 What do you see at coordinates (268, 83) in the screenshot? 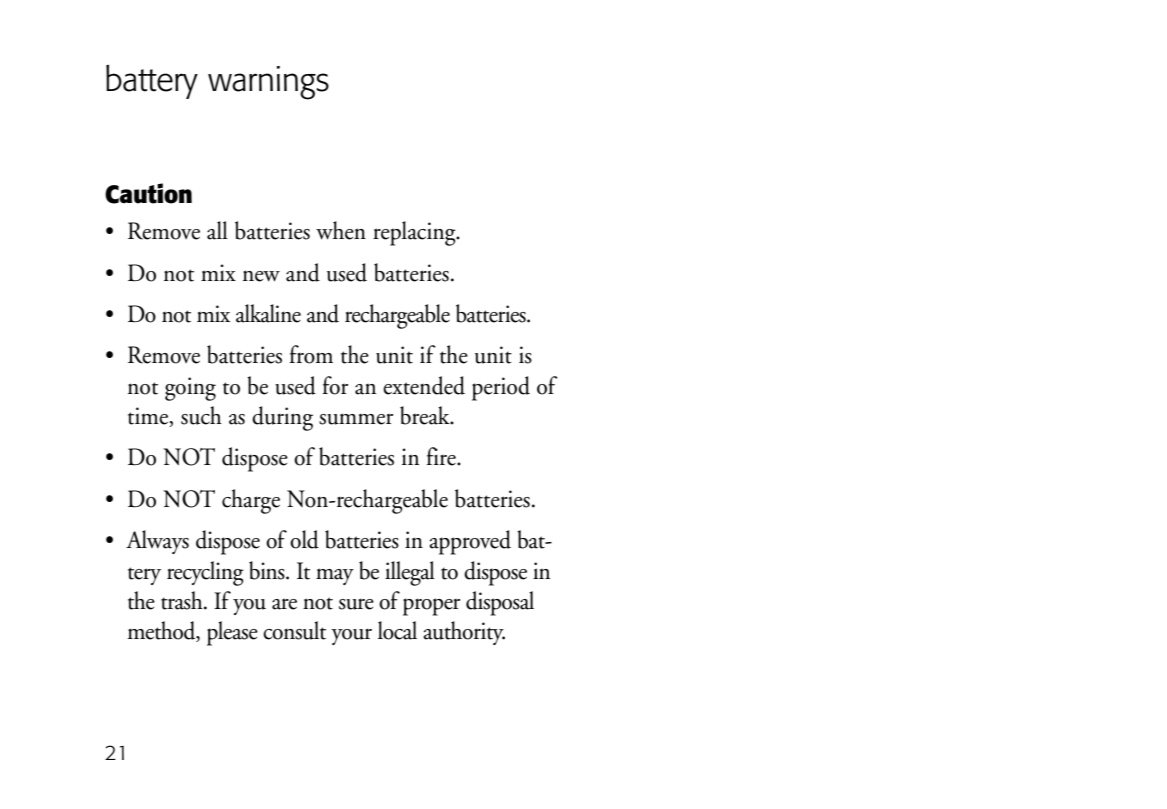
I see `warnings` at bounding box center [268, 83].
